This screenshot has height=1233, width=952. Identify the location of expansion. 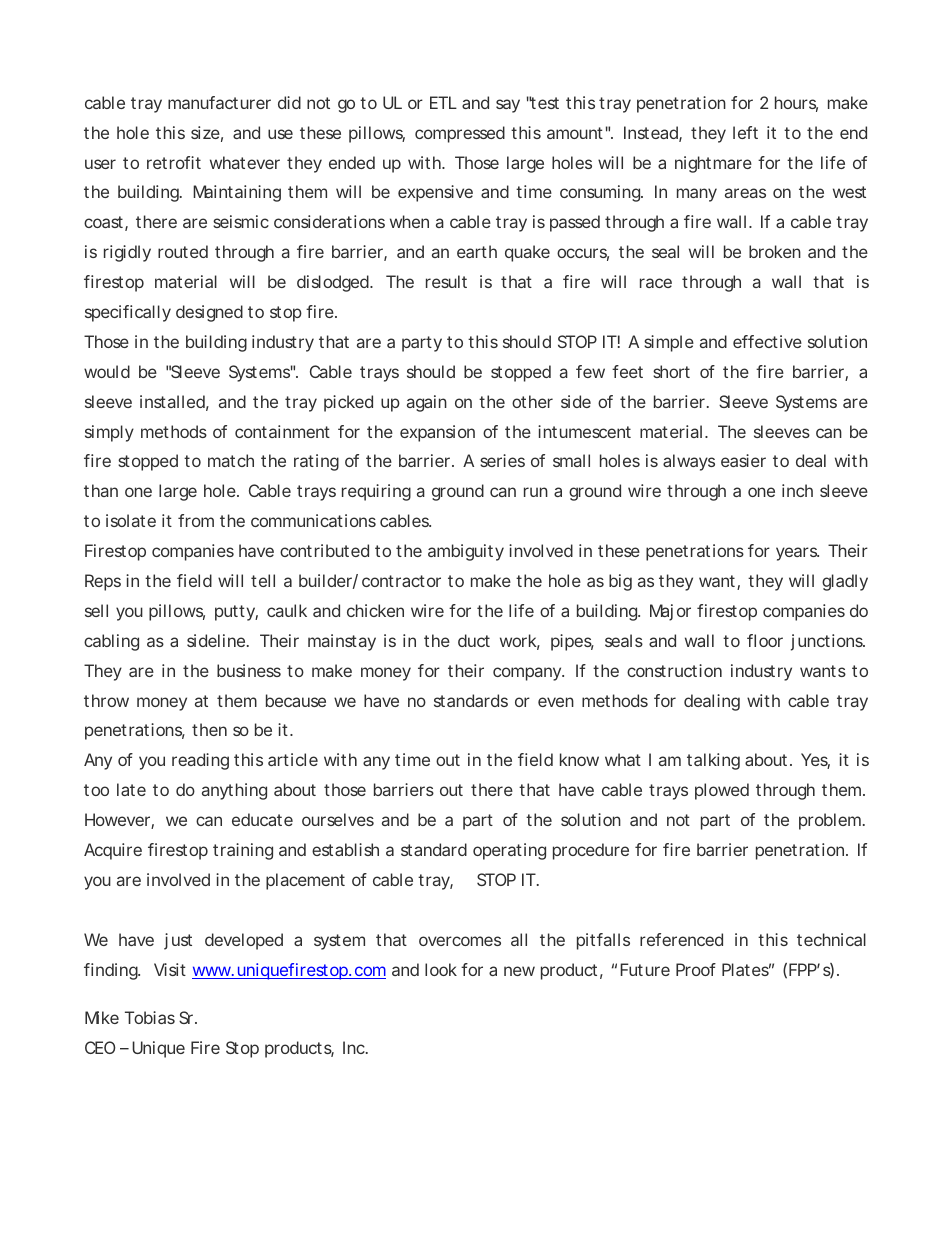
(437, 433).
